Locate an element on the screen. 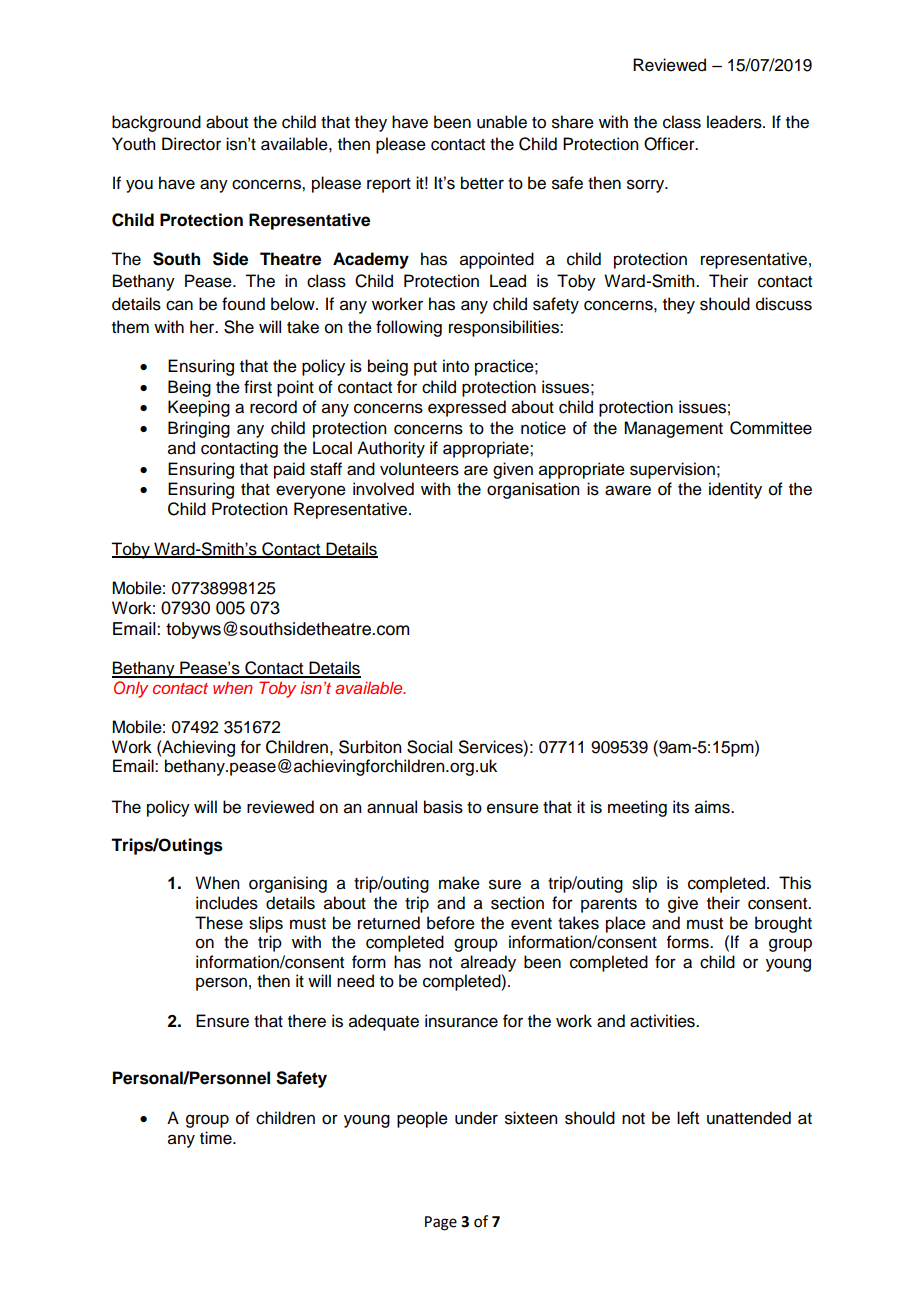 This screenshot has width=924, height=1308. Officer is located at coordinates (670, 144).
